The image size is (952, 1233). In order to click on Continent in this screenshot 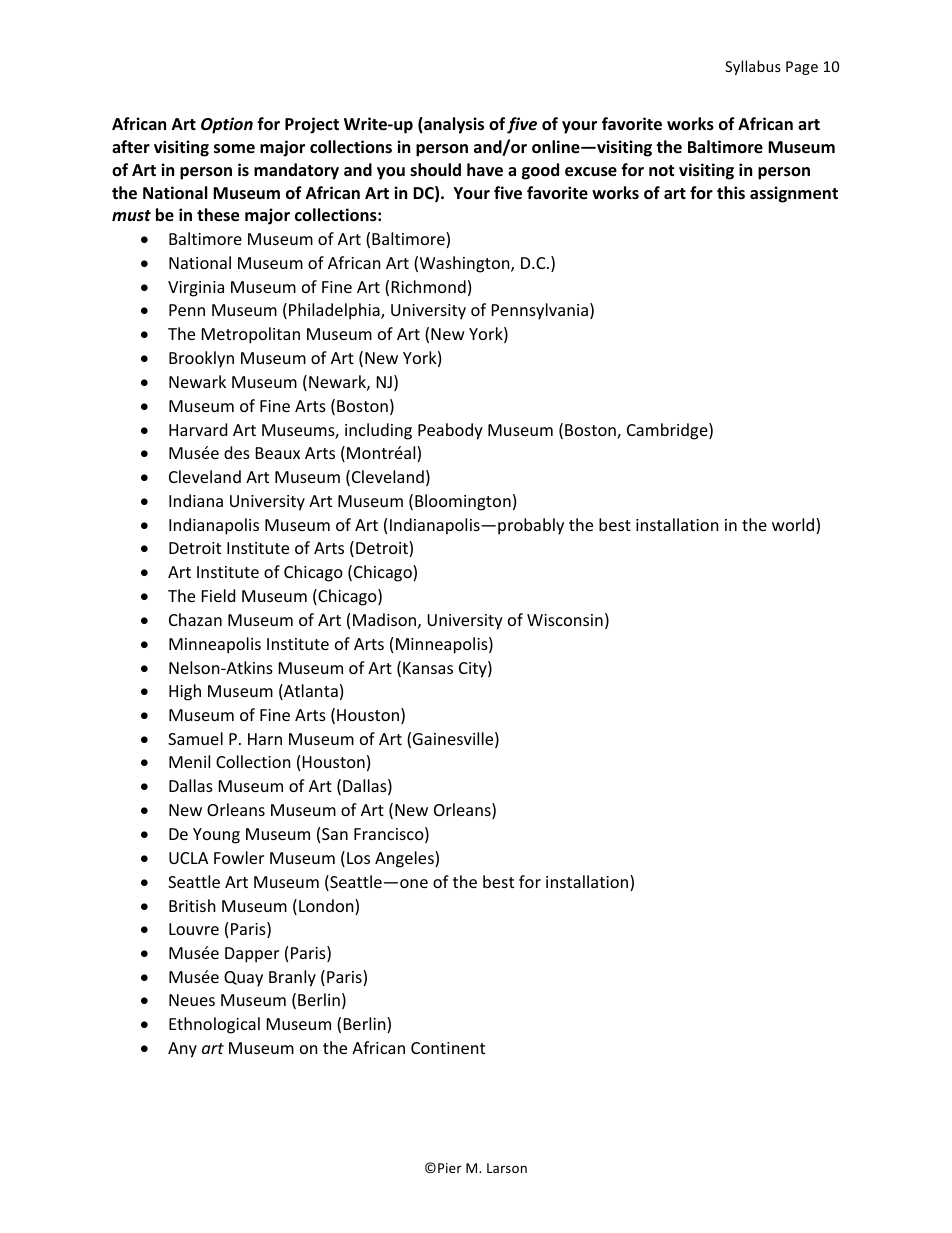, I will do `click(448, 1048)`.
